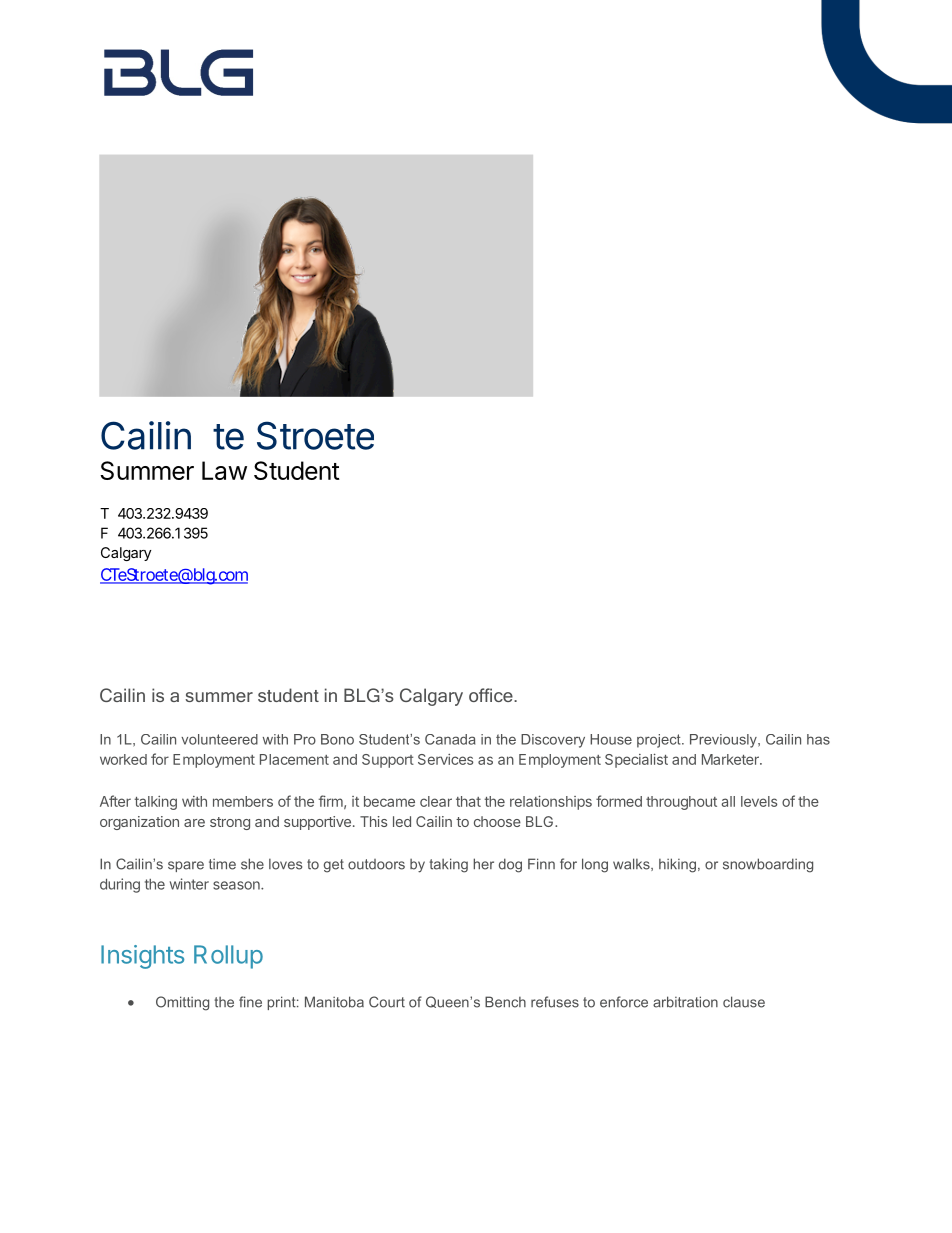  I want to click on Bench, so click(505, 1002).
